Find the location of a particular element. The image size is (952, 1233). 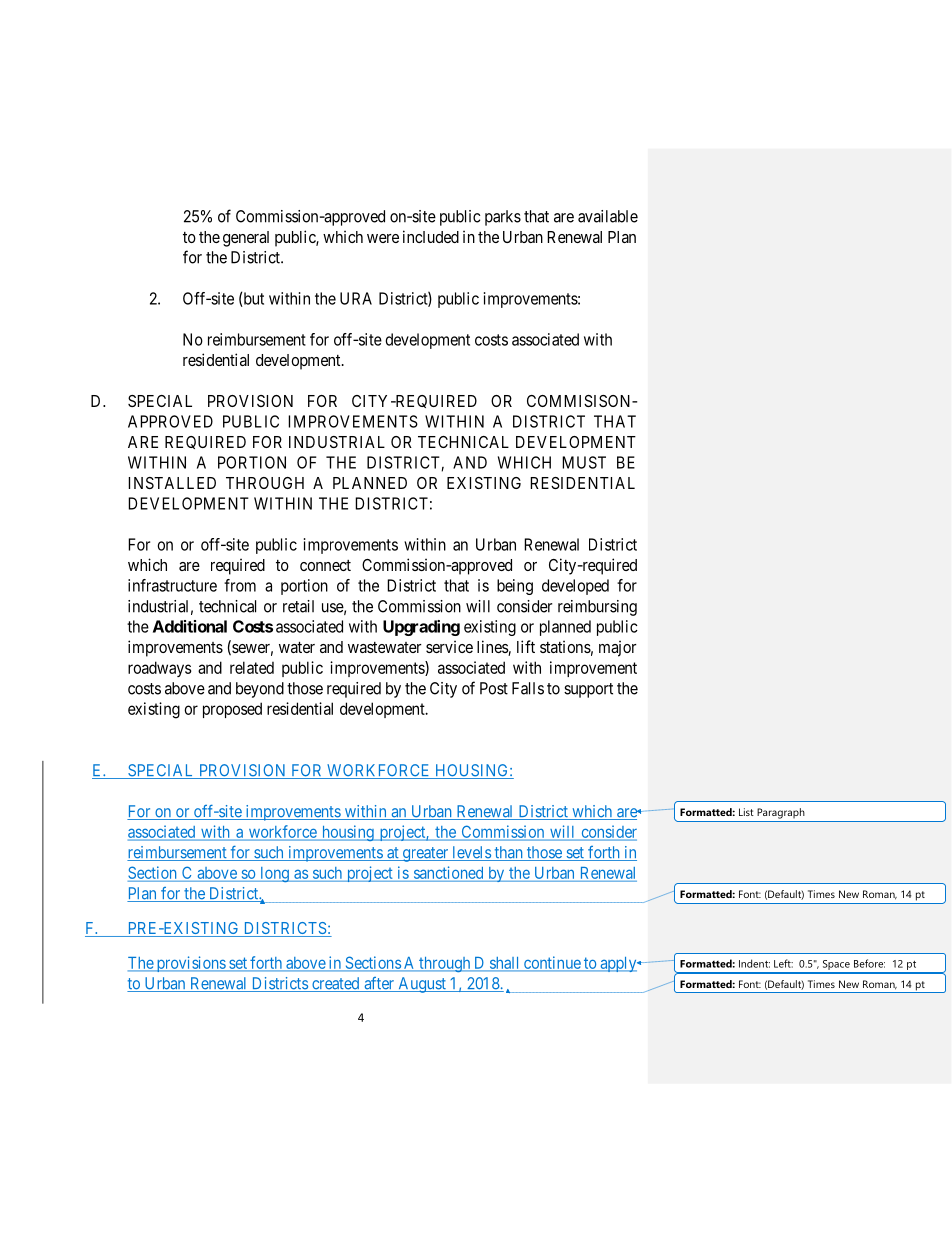

Falls is located at coordinates (528, 688).
